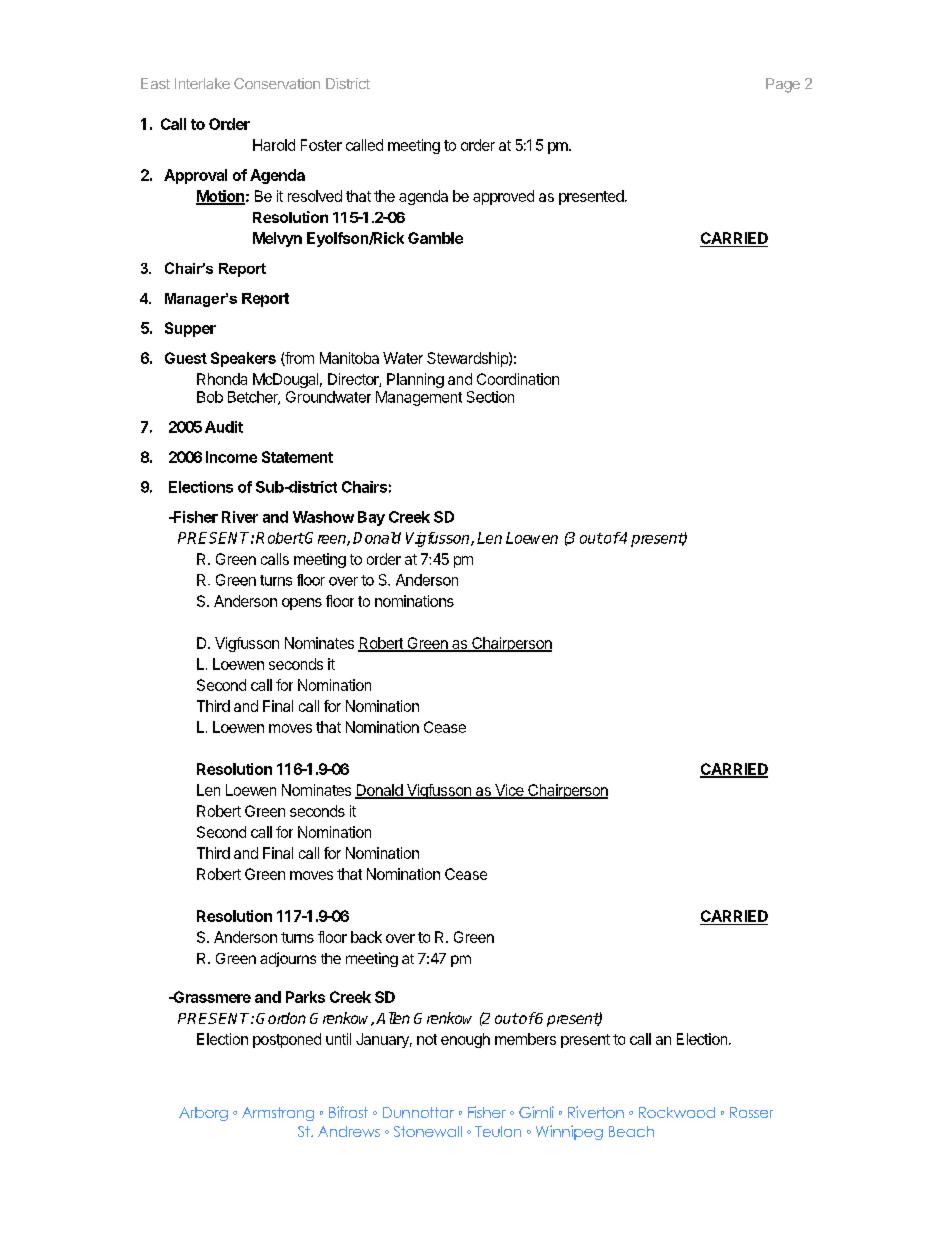 This screenshot has width=952, height=1233. What do you see at coordinates (371, 518) in the screenshot?
I see `Bay` at bounding box center [371, 518].
